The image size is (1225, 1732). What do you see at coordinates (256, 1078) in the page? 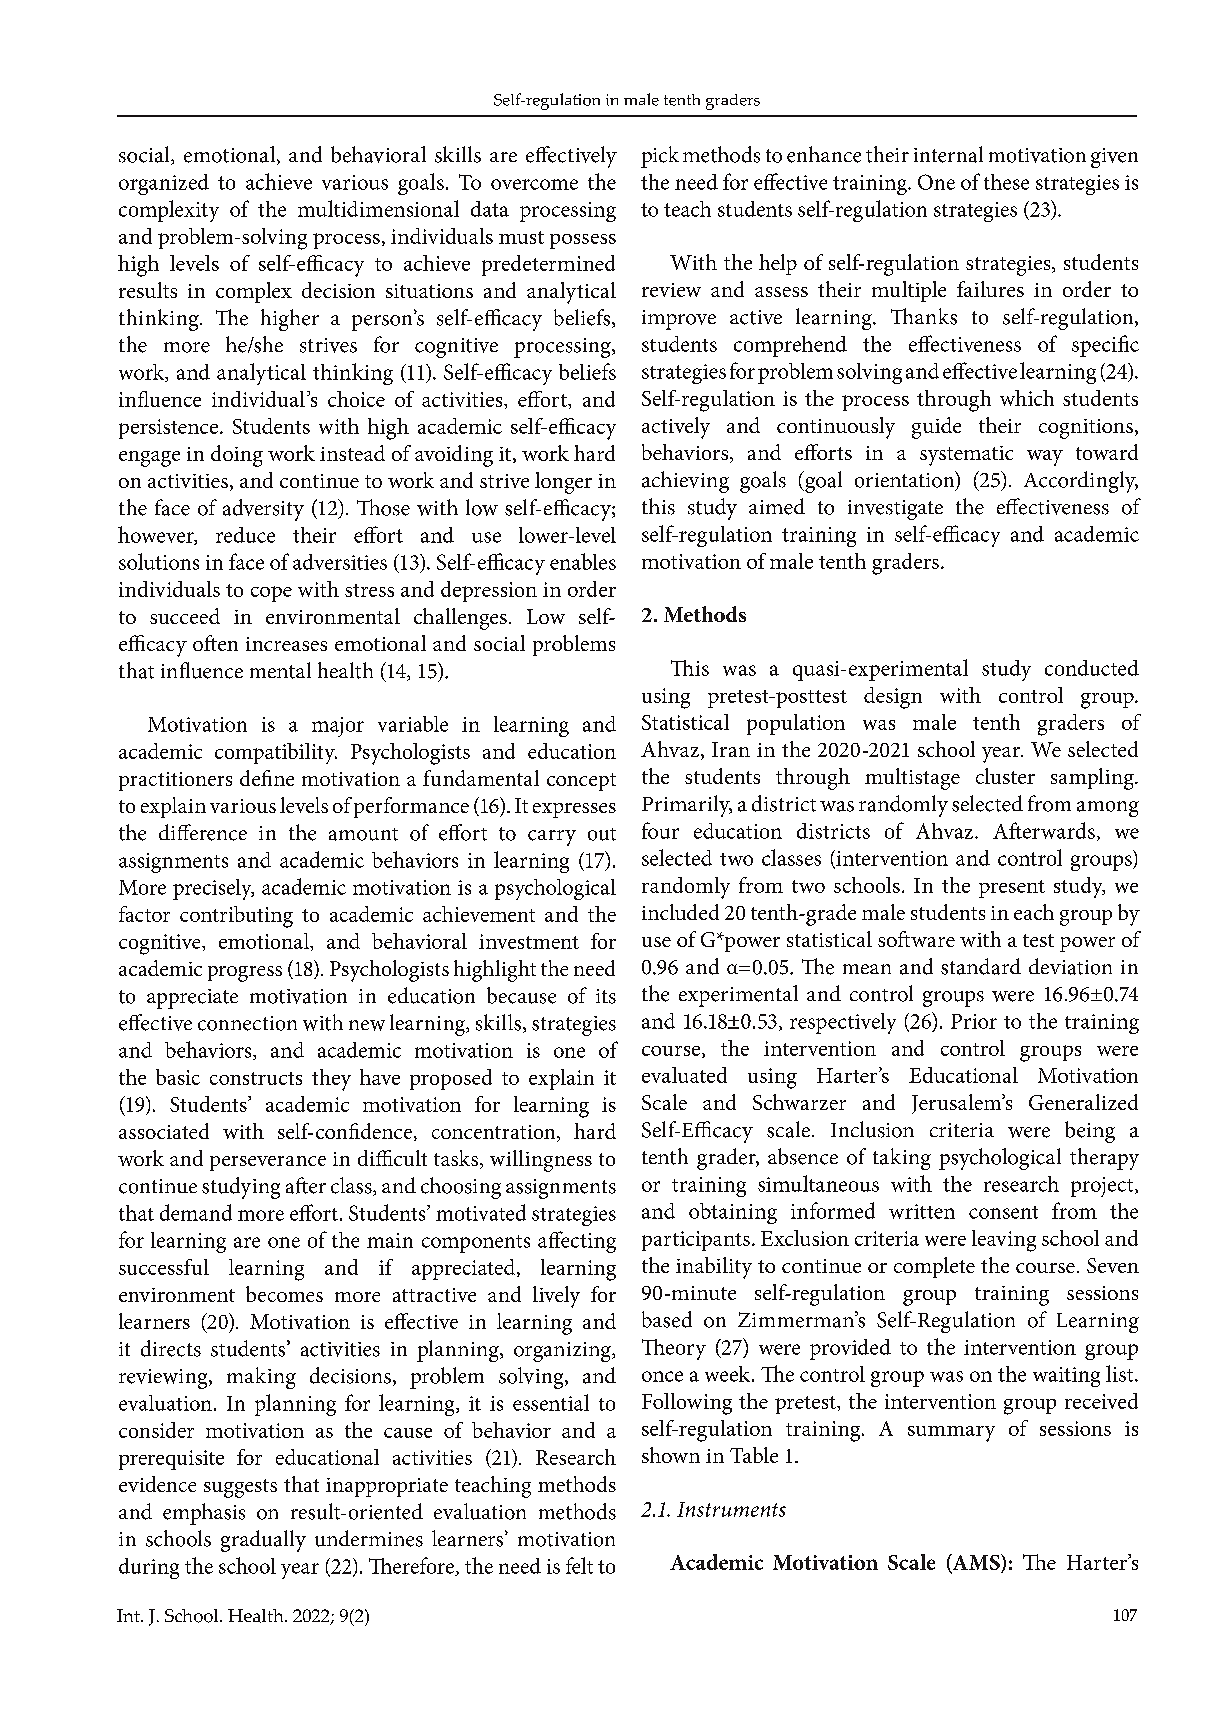
I see `constructs` at bounding box center [256, 1078].
